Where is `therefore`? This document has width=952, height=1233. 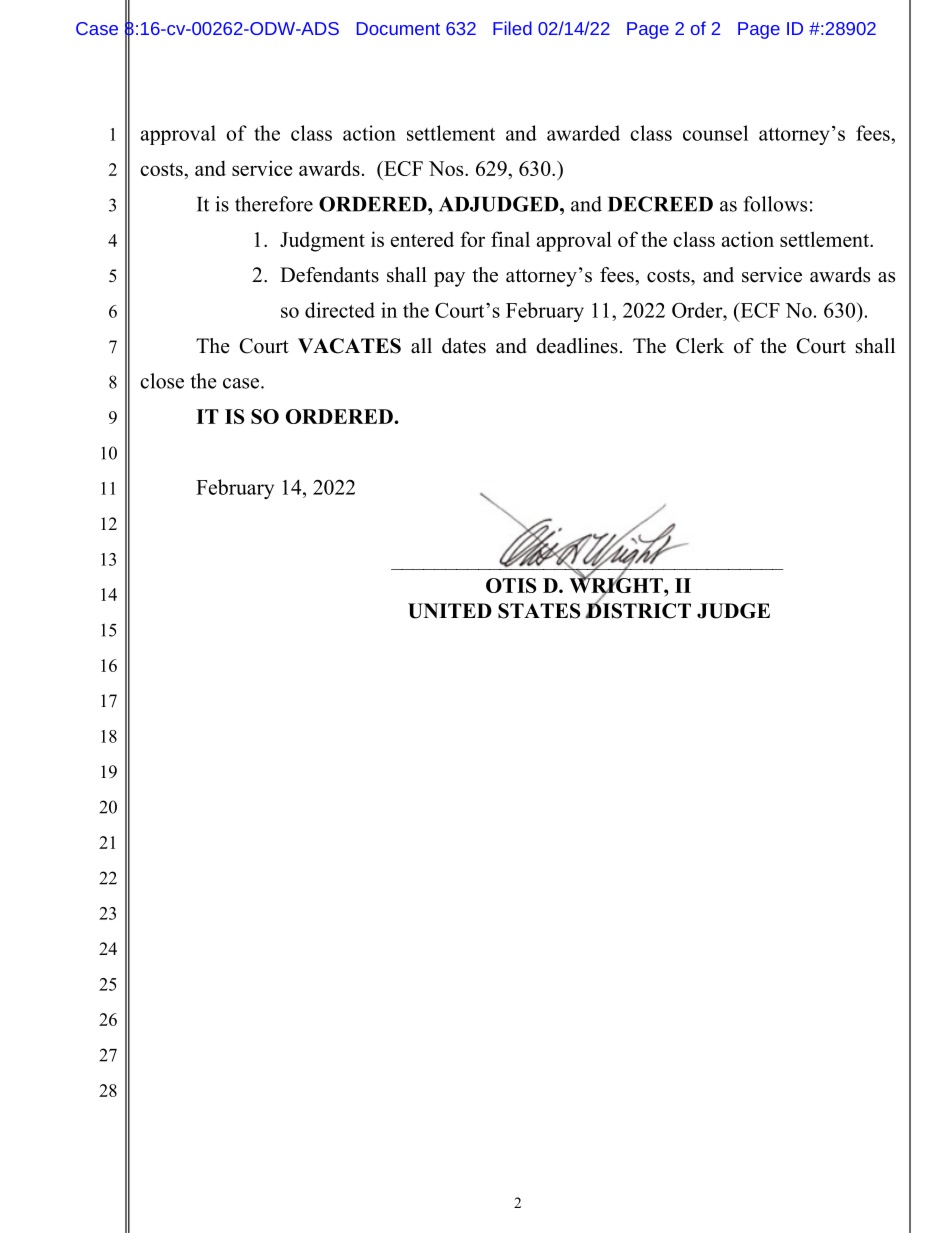
therefore is located at coordinates (274, 204).
